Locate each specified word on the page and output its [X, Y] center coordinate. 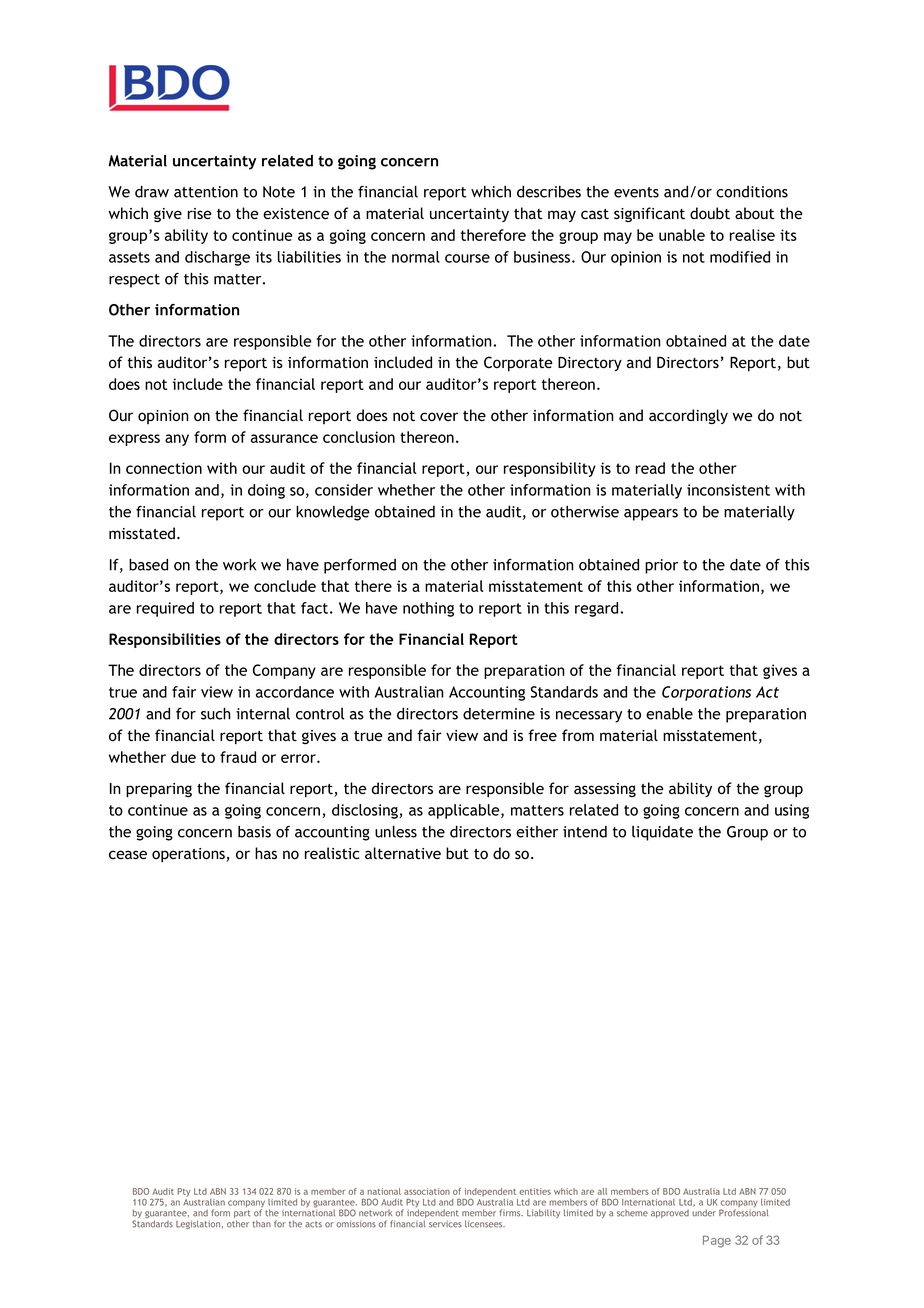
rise [199, 213]
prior [661, 566]
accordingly [688, 416]
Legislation [199, 1224]
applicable [465, 811]
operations [189, 855]
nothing [428, 609]
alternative [403, 853]
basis [254, 832]
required [165, 609]
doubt [710, 213]
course [467, 258]
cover [439, 416]
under [704, 1213]
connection [164, 468]
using [792, 811]
